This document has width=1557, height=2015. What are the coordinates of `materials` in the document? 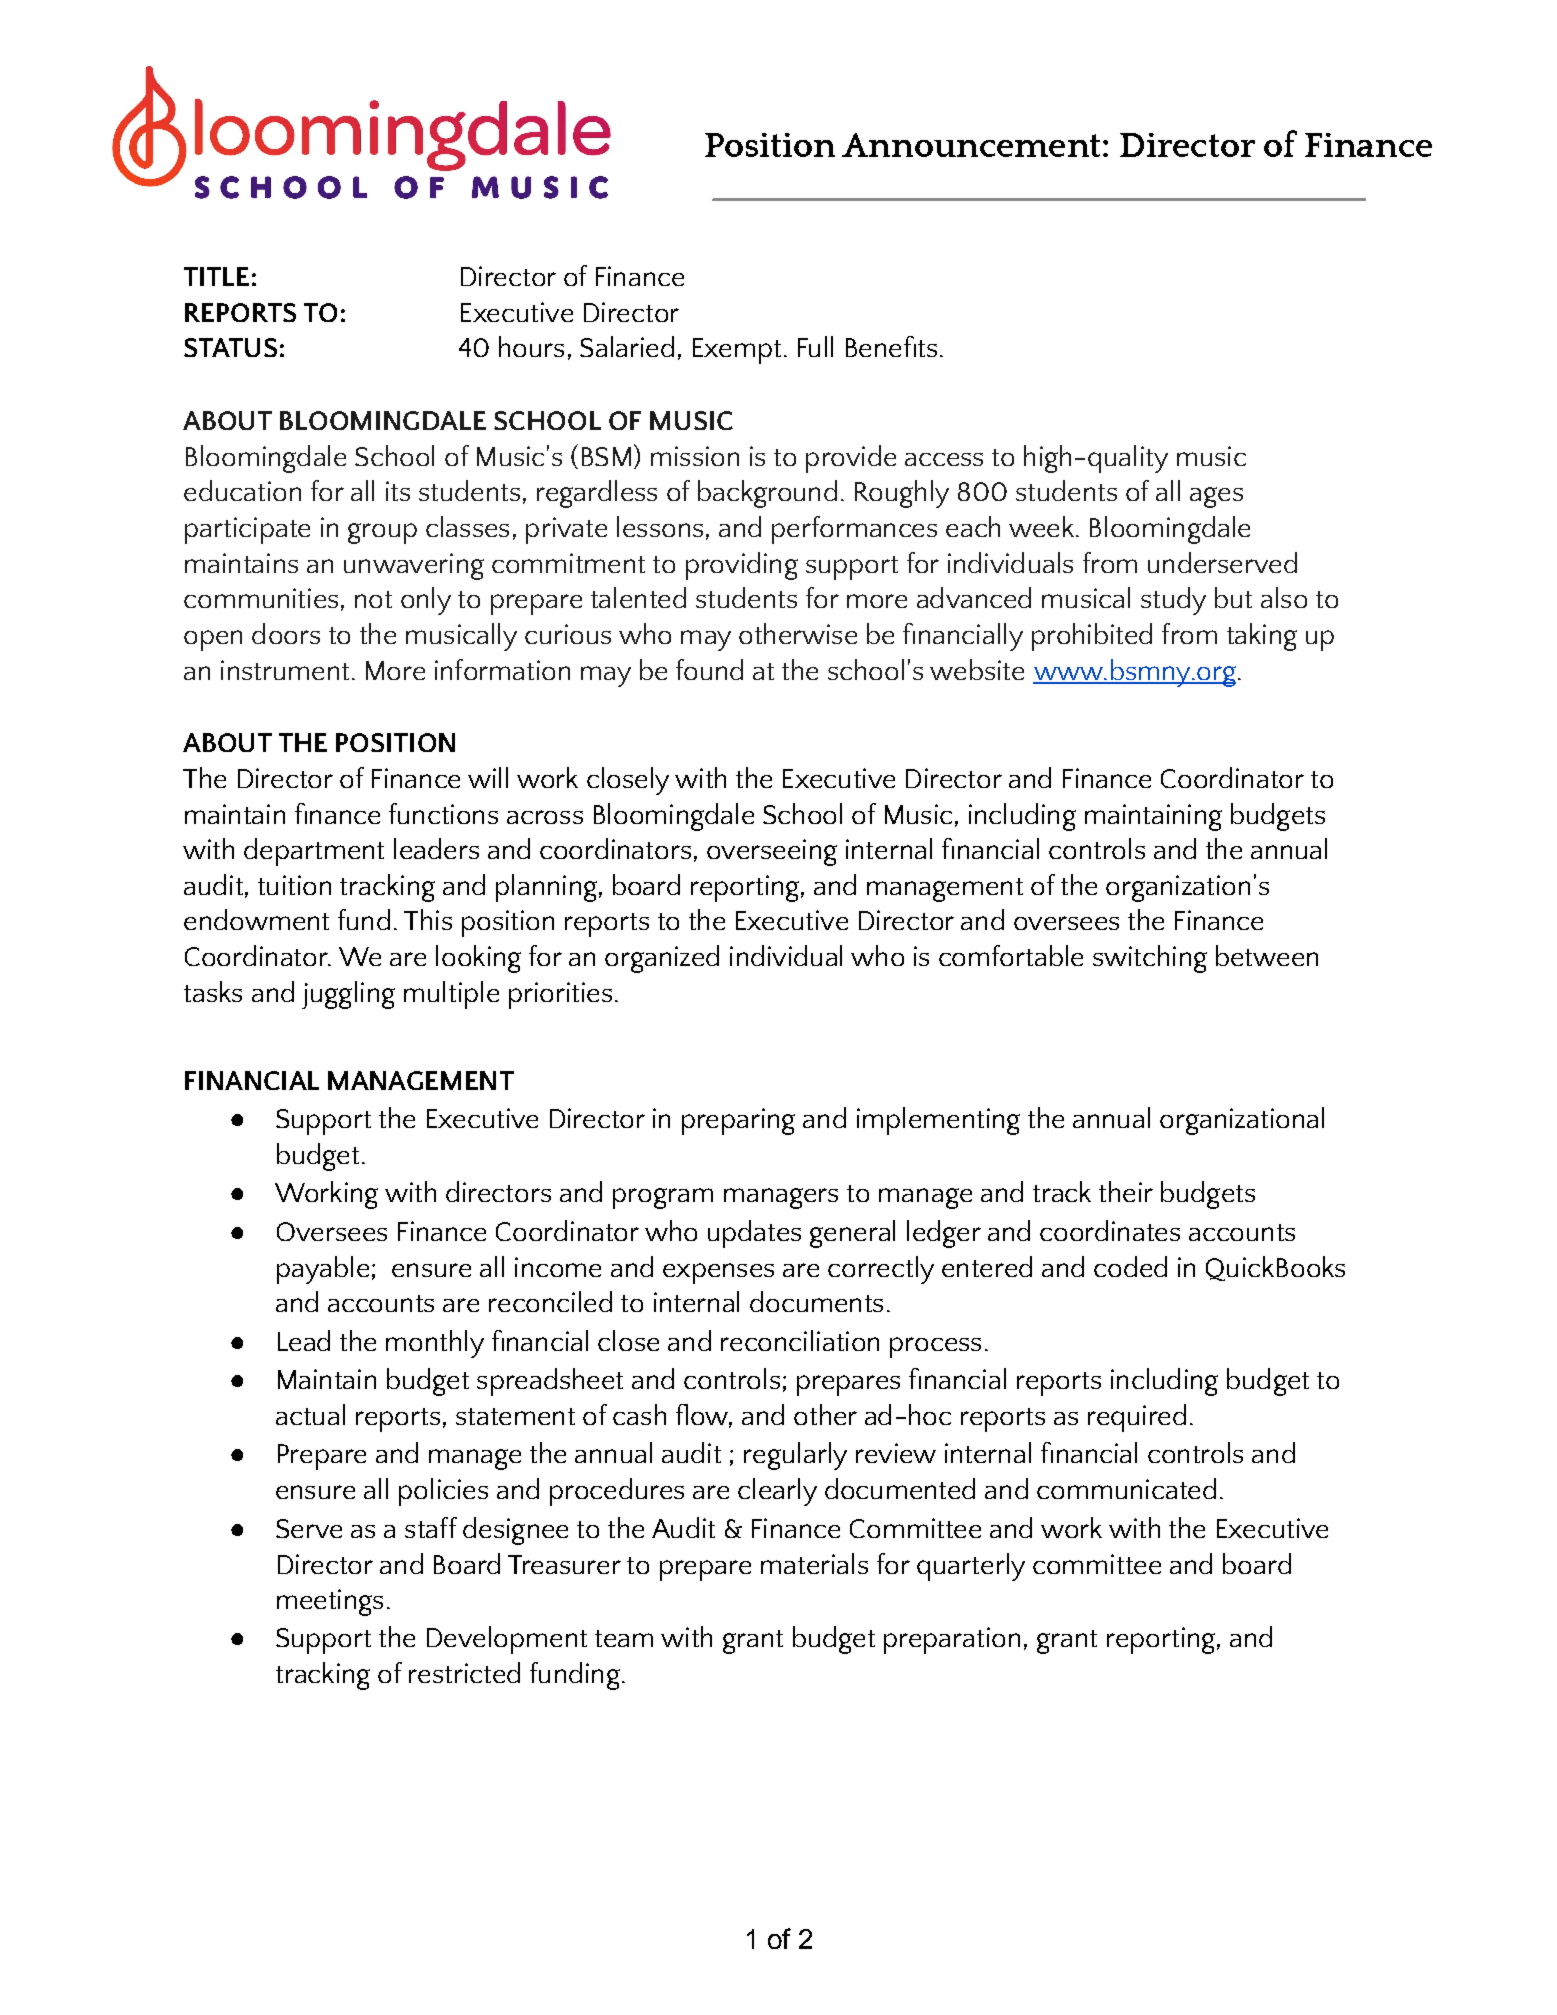 It's located at (814, 1563).
